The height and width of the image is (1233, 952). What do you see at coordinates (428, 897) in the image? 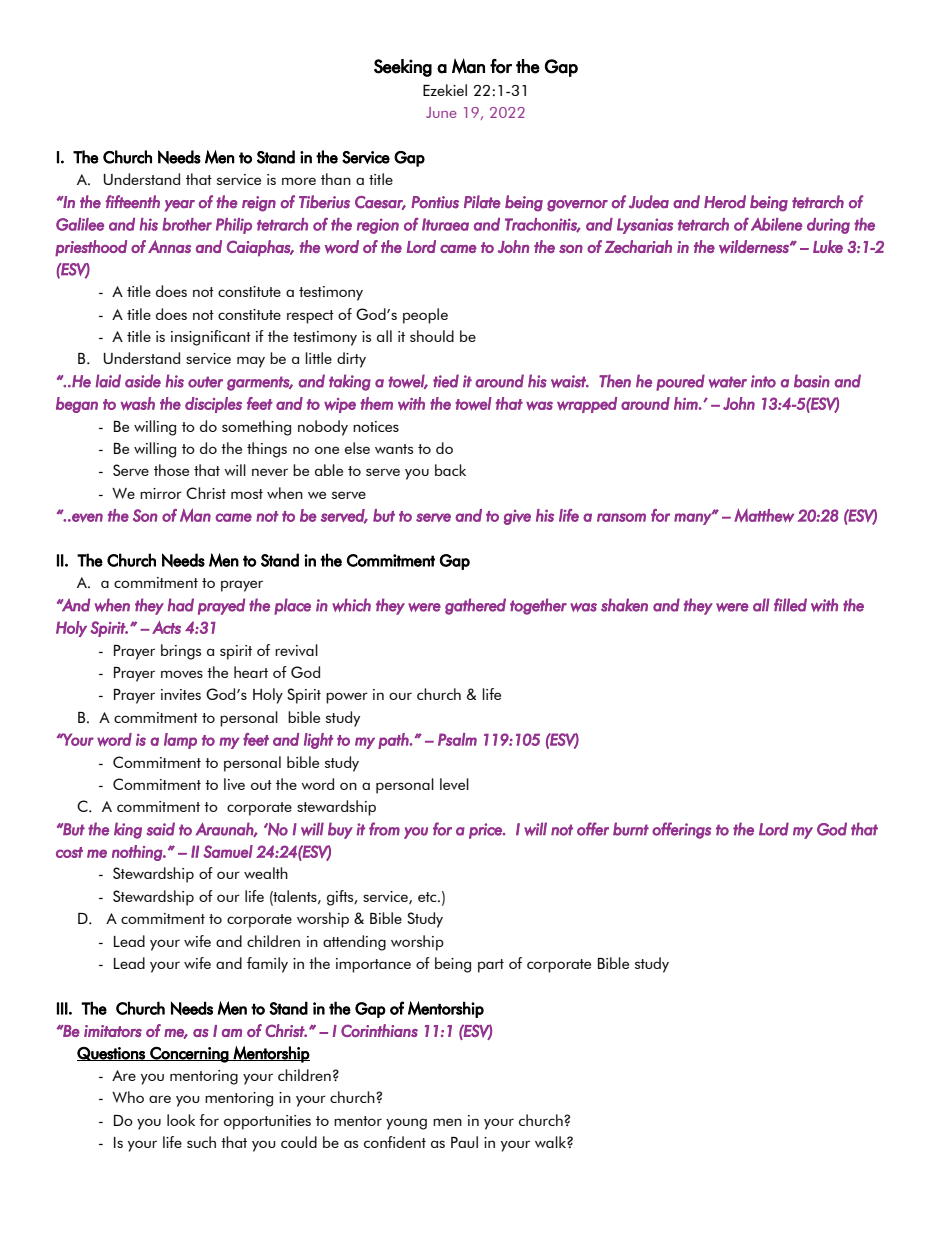
I see `etc` at bounding box center [428, 897].
